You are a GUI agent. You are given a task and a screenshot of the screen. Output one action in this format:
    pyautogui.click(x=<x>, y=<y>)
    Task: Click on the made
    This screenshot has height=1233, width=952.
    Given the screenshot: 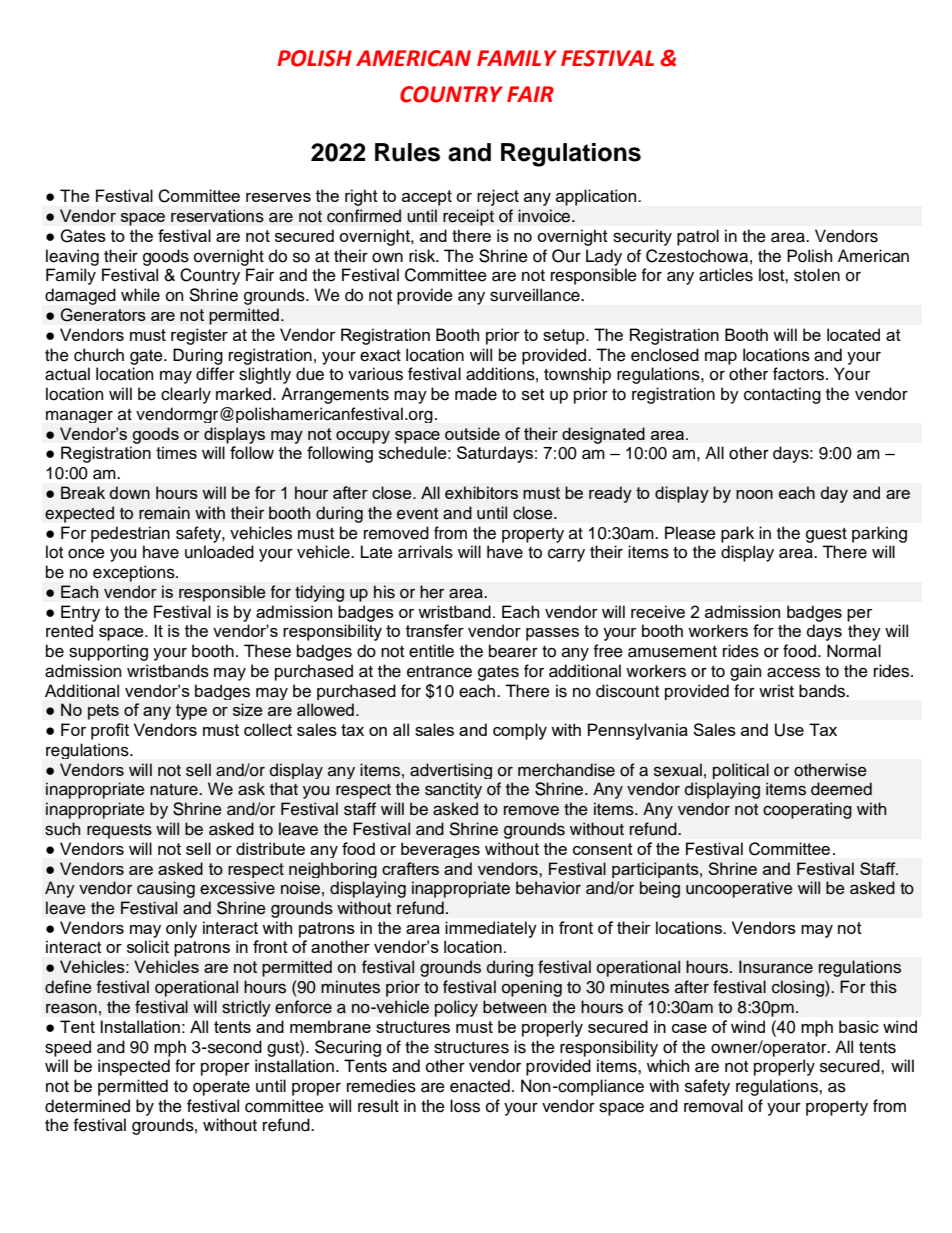 What is the action you would take?
    pyautogui.click(x=476, y=394)
